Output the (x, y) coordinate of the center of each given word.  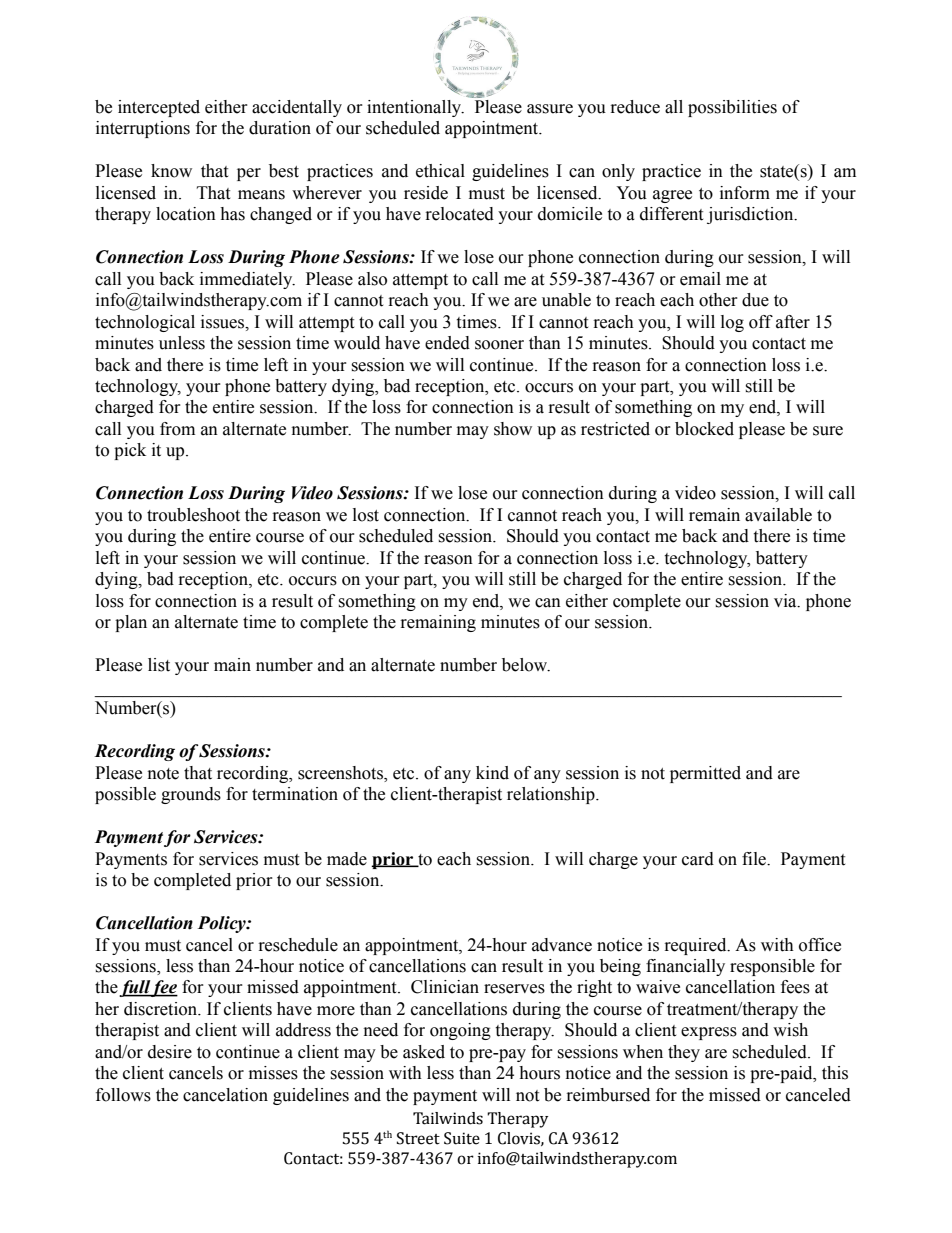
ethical (440, 171)
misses (273, 1073)
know (171, 171)
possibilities (732, 108)
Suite (462, 1138)
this (835, 1073)
